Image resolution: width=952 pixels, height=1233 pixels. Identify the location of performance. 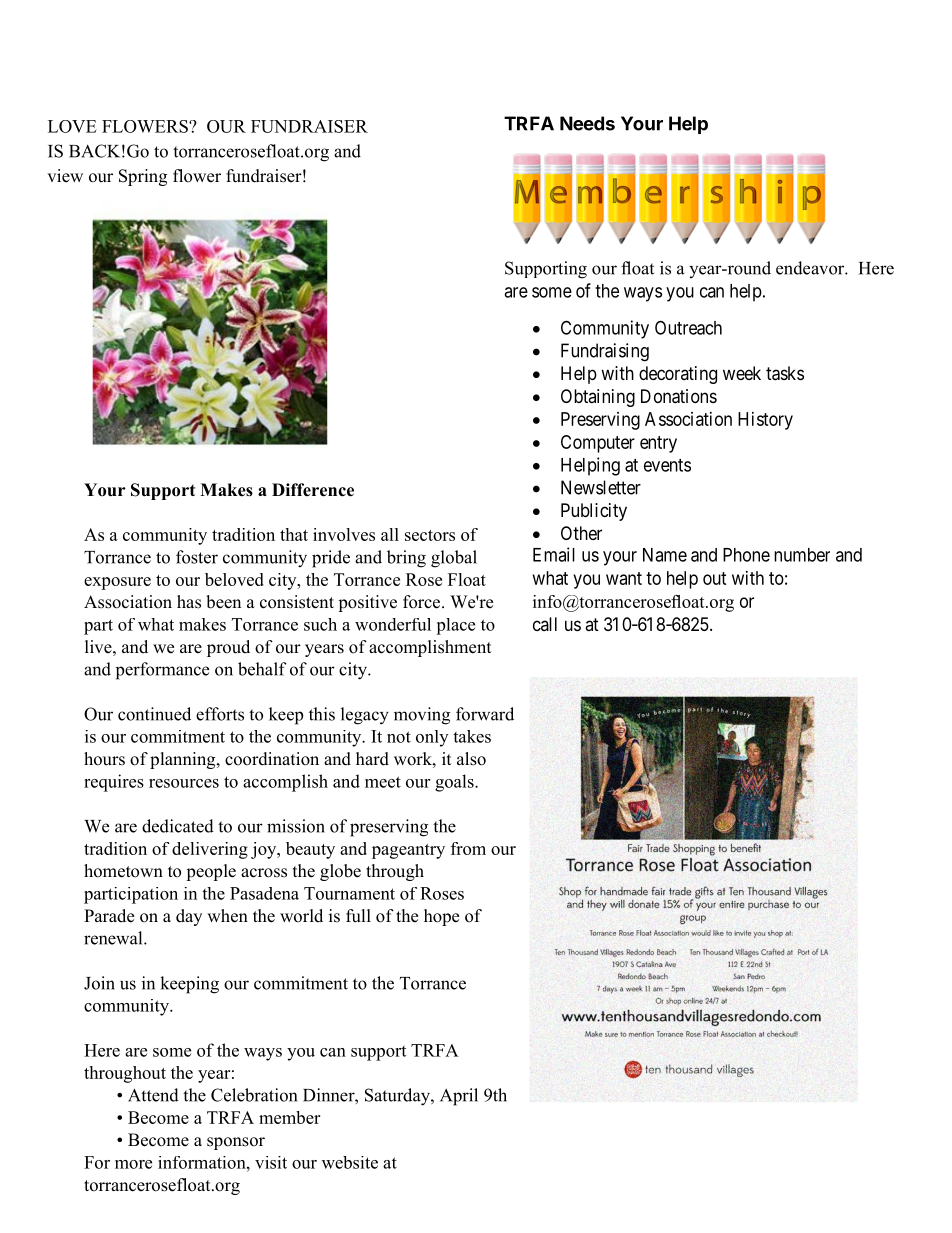
(162, 671).
